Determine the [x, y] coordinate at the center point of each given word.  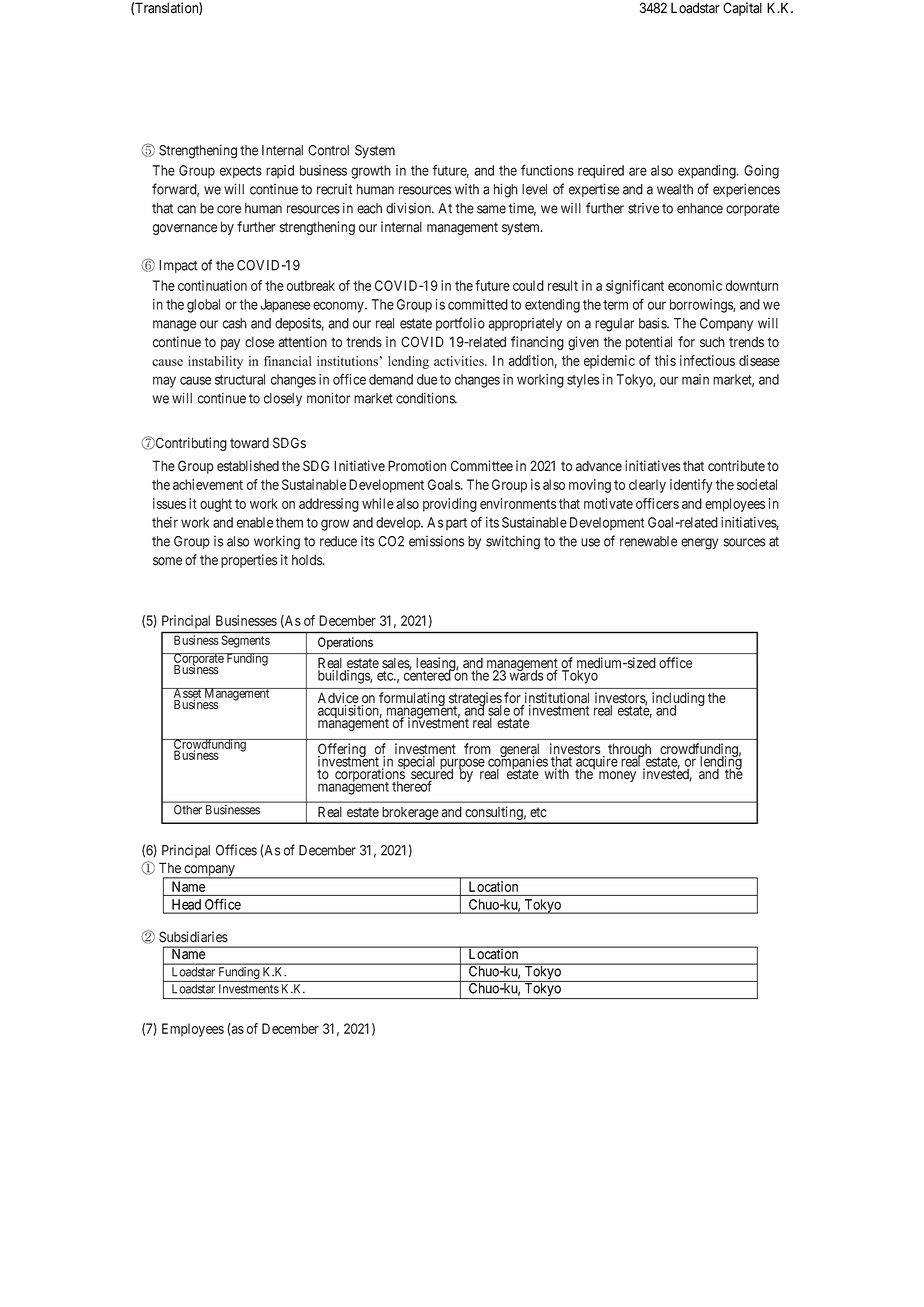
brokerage [410, 815]
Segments [246, 641]
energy [700, 544]
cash [235, 323]
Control [328, 150]
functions [547, 170]
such [712, 342]
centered [428, 675]
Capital [742, 9]
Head [186, 904]
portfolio [460, 324]
